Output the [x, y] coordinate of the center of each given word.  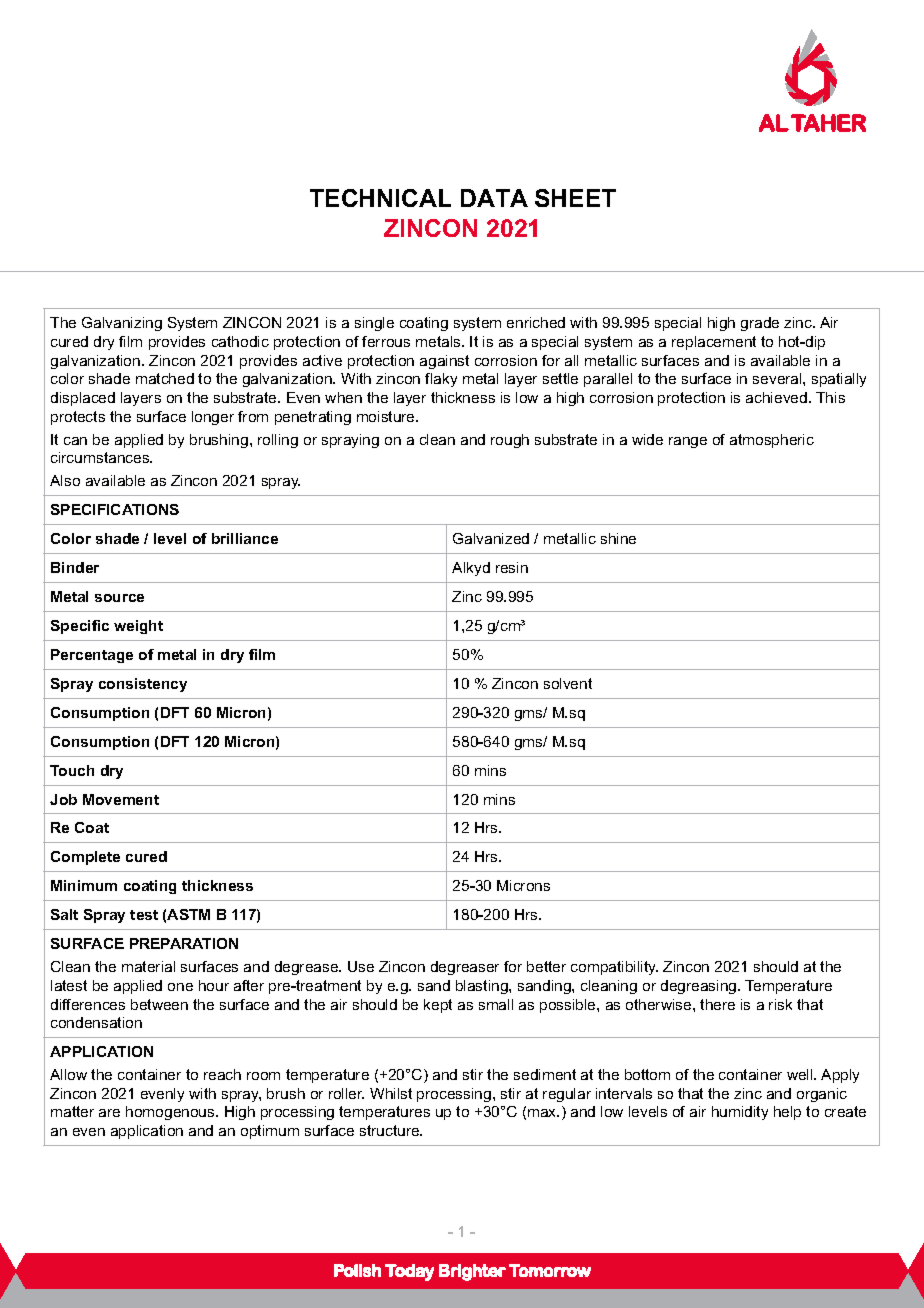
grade [760, 324]
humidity [740, 1113]
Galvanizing [122, 324]
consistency [143, 685]
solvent [568, 683]
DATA [494, 198]
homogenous [171, 1113]
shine [618, 538]
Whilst [391, 1093]
